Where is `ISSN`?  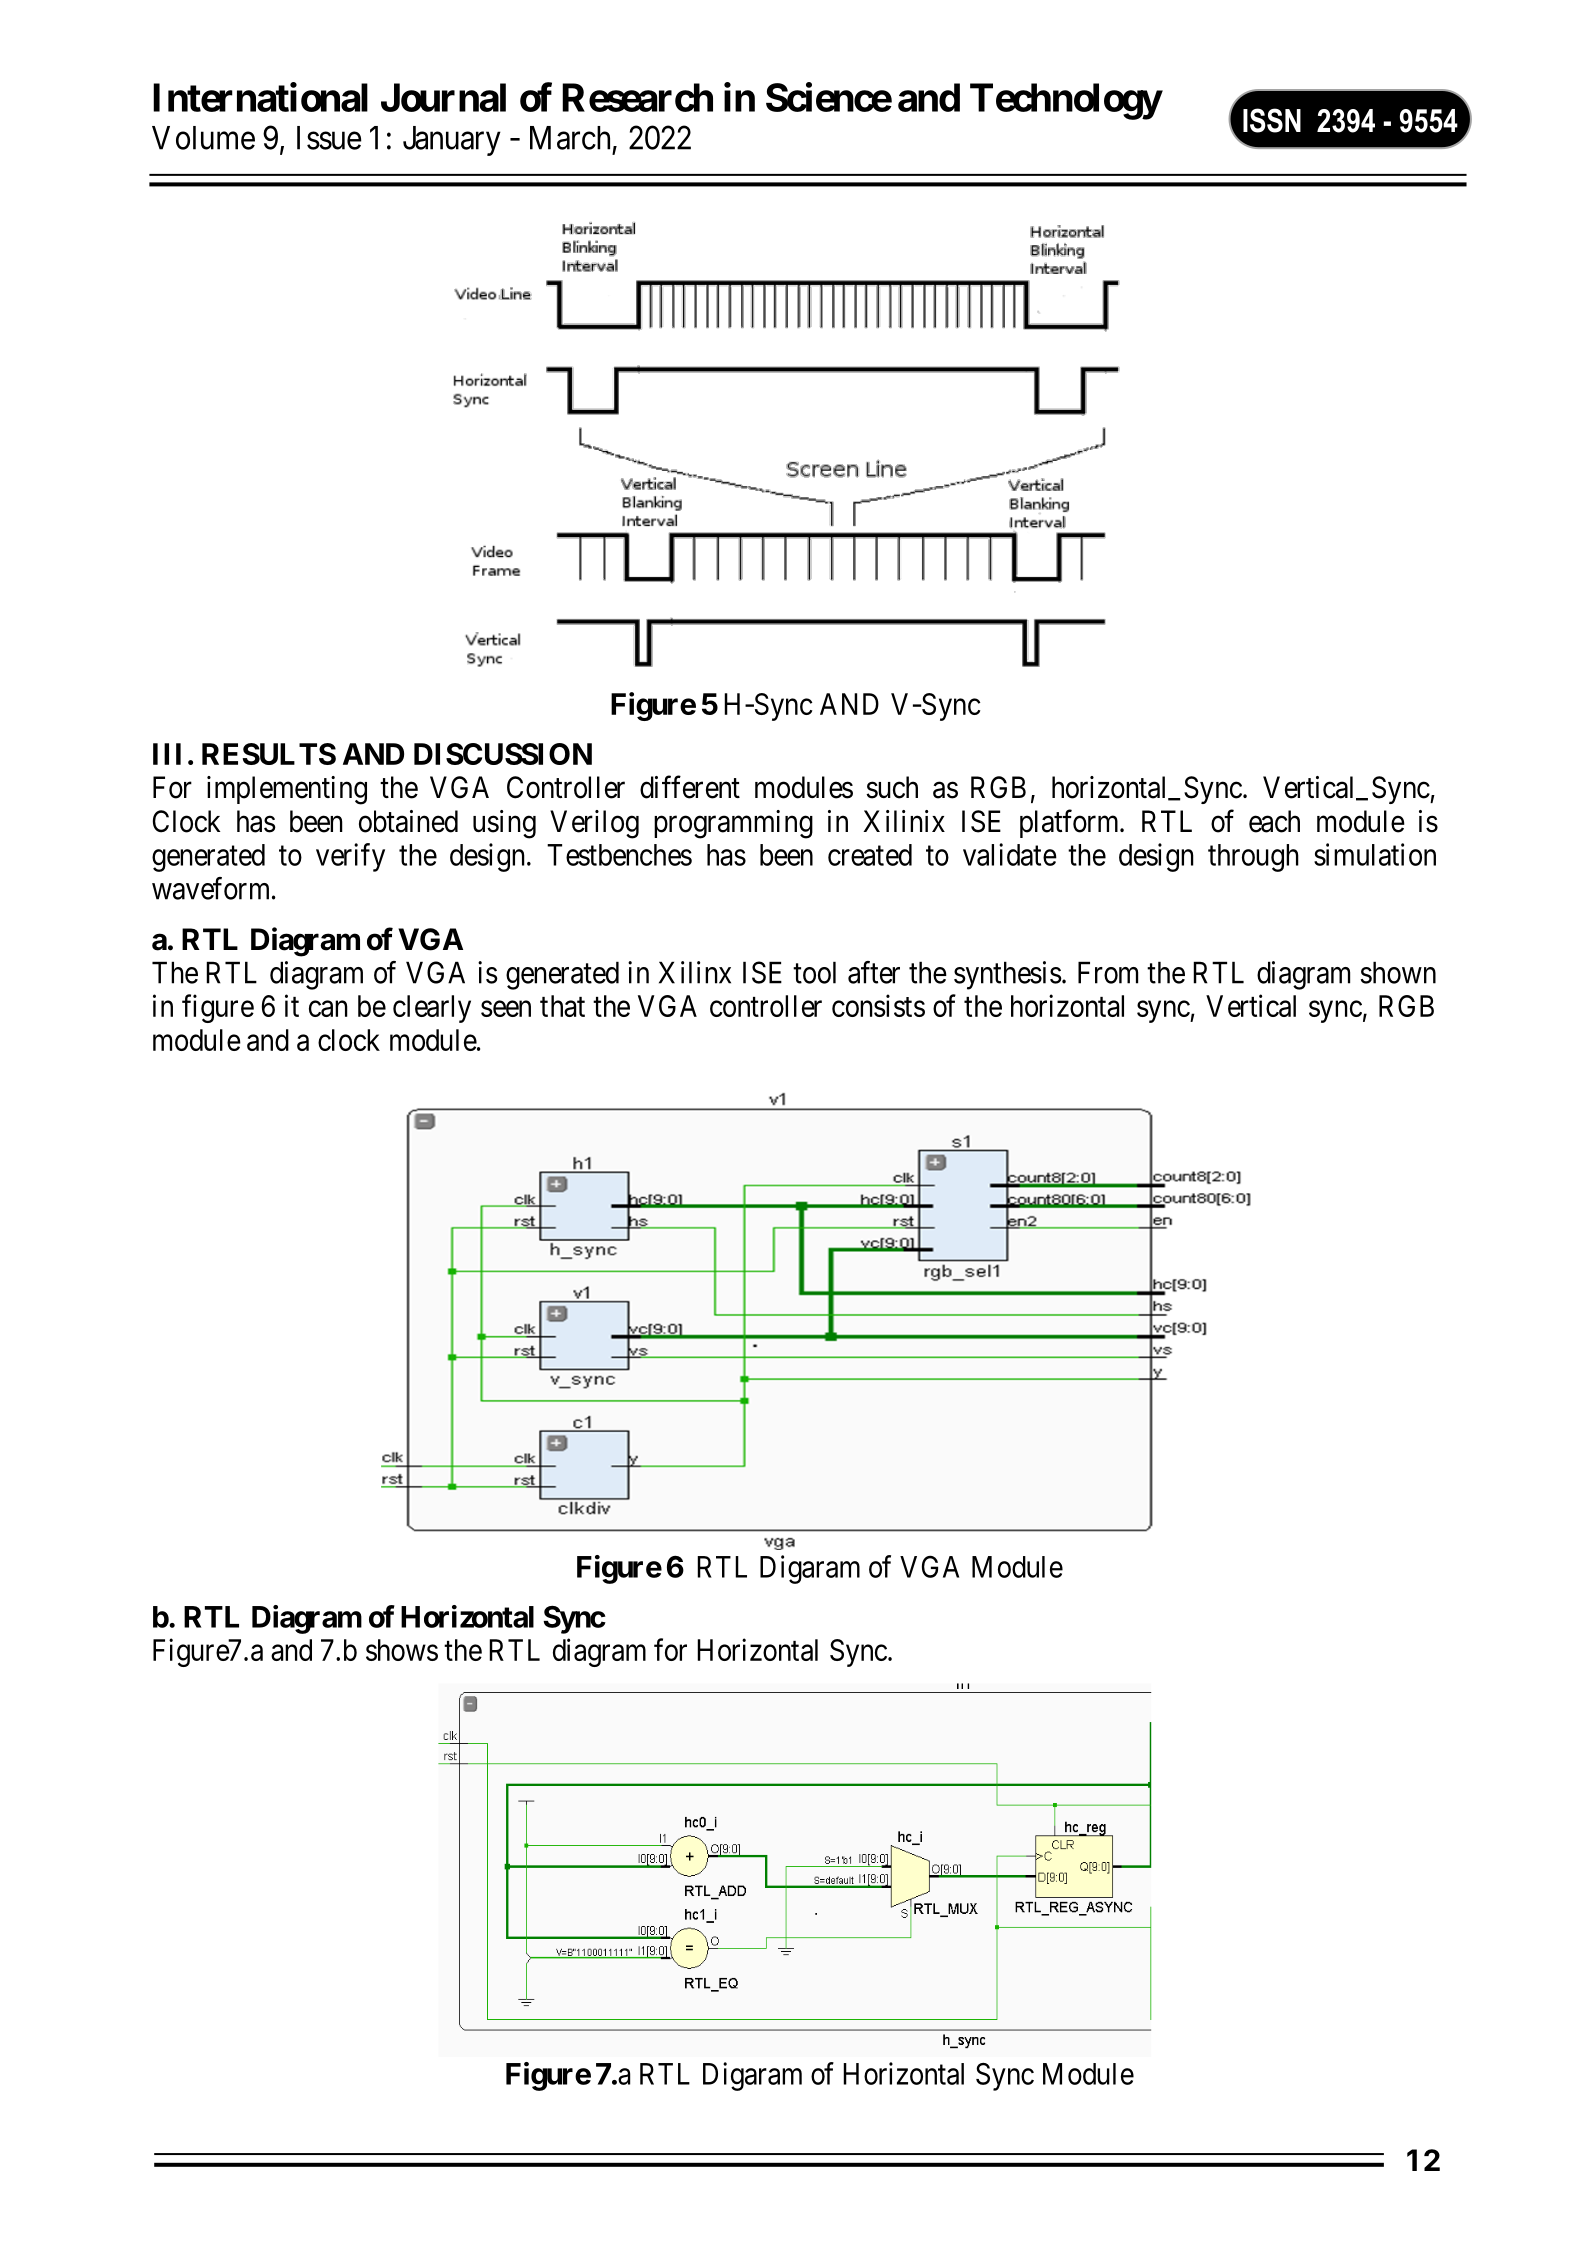 ISSN is located at coordinates (1272, 120).
